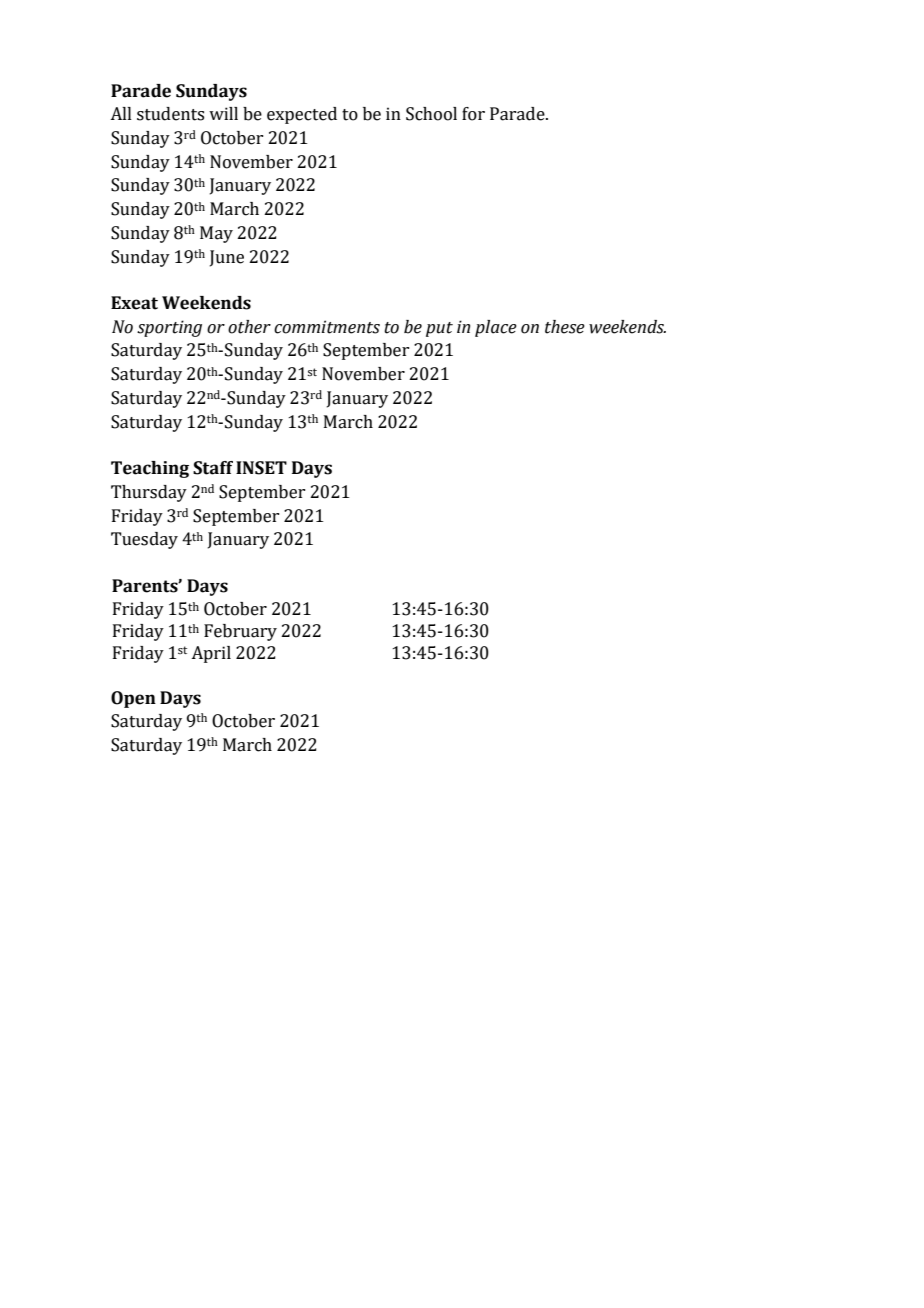 The image size is (924, 1308). I want to click on place, so click(496, 328).
